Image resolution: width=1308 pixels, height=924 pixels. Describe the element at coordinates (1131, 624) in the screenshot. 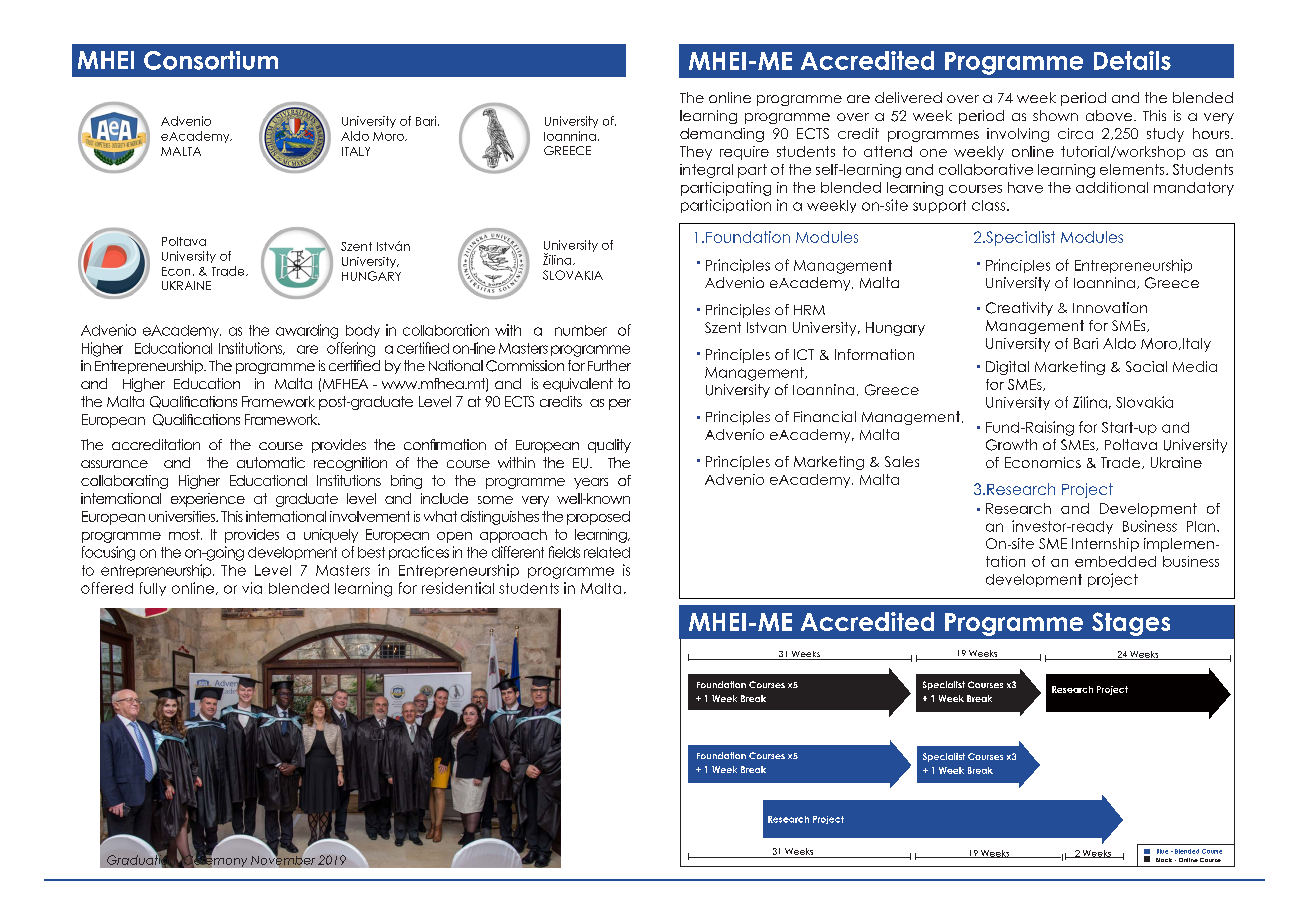

I see `Stages` at that location.
